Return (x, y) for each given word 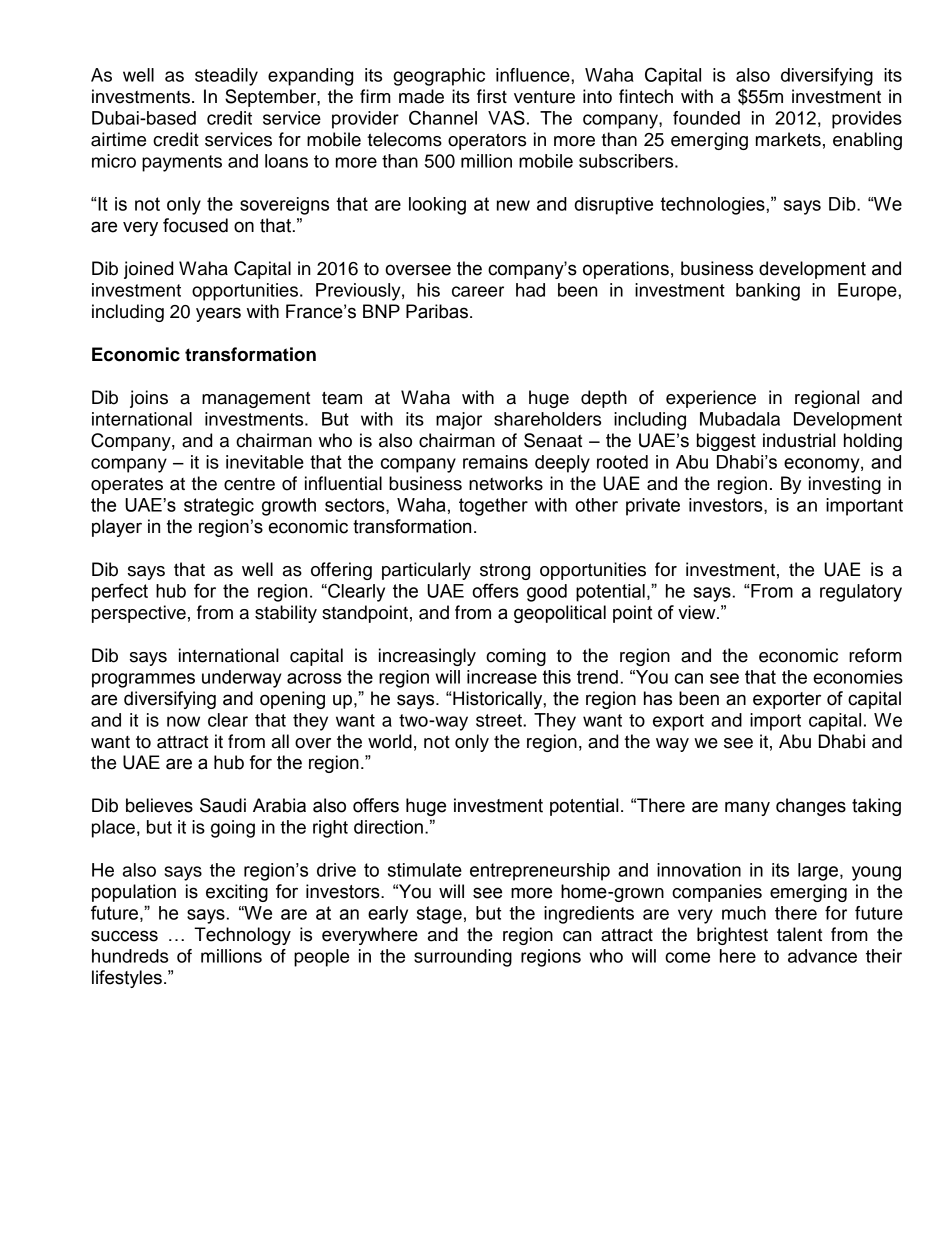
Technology (242, 936)
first (492, 96)
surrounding (463, 958)
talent (799, 934)
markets (788, 139)
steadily (226, 77)
